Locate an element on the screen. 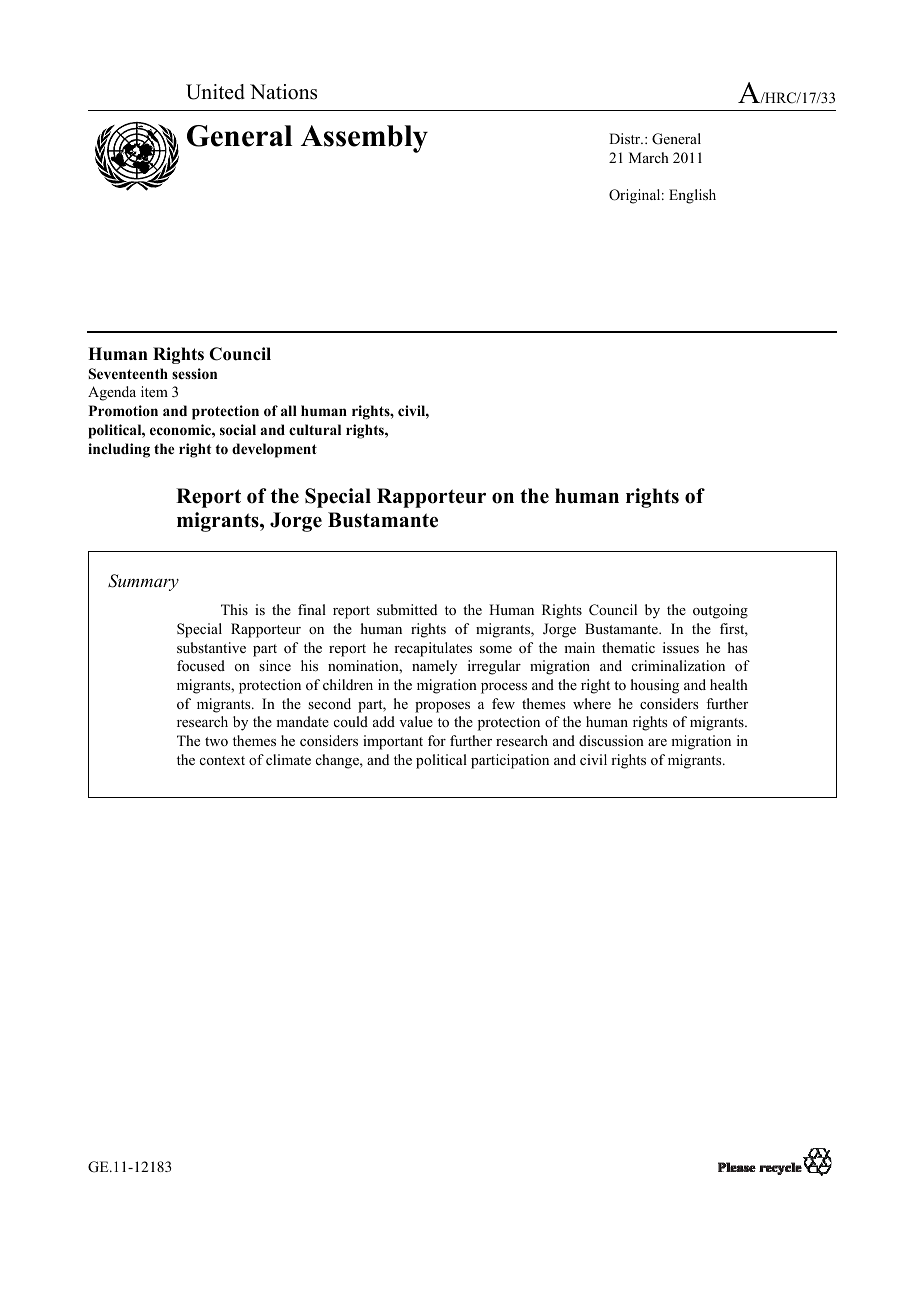 The height and width of the screenshot is (1308, 924). outgoing is located at coordinates (720, 611).
